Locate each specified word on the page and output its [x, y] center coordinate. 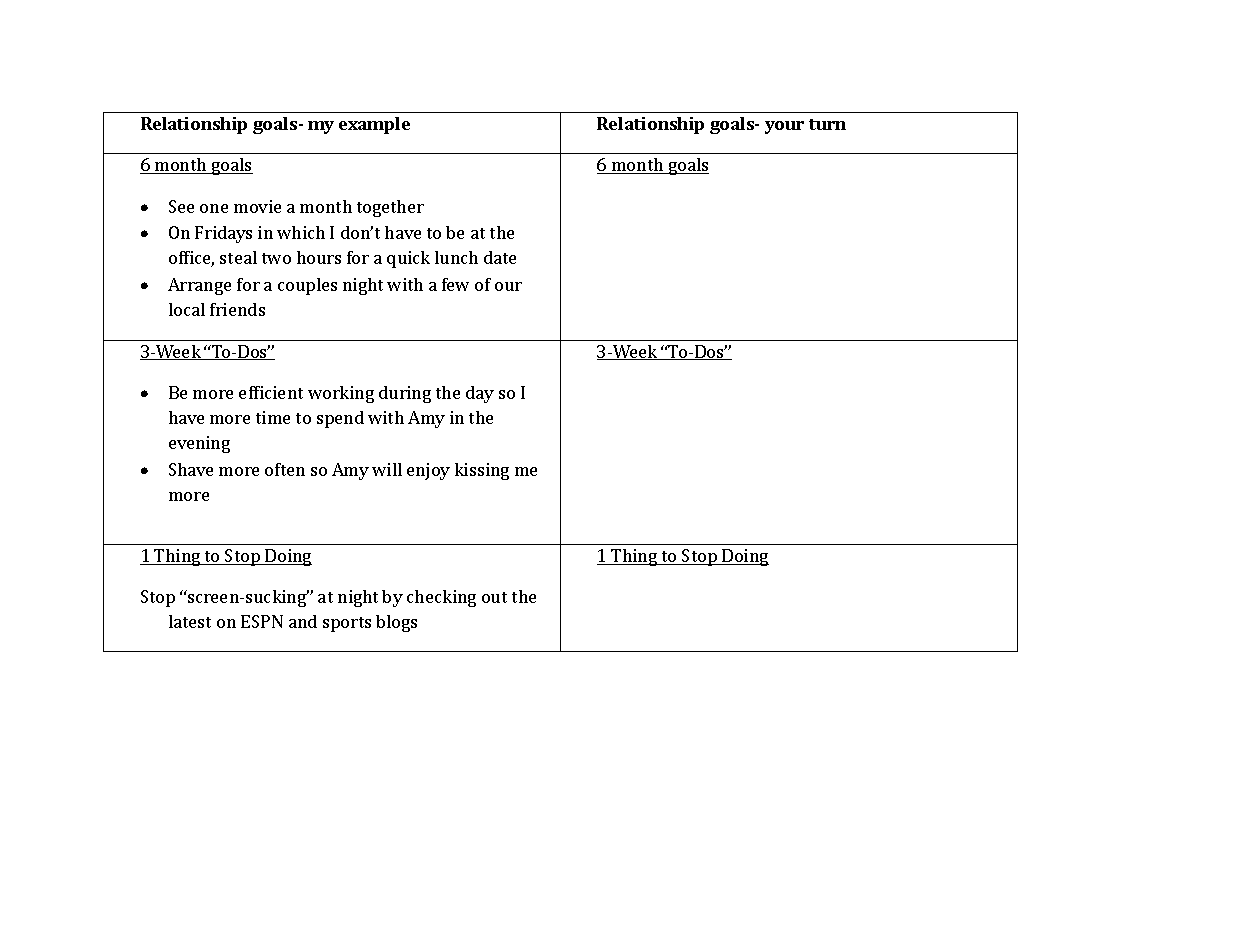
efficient [271, 392]
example [374, 125]
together [390, 208]
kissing [482, 471]
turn [827, 124]
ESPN [262, 621]
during [405, 394]
